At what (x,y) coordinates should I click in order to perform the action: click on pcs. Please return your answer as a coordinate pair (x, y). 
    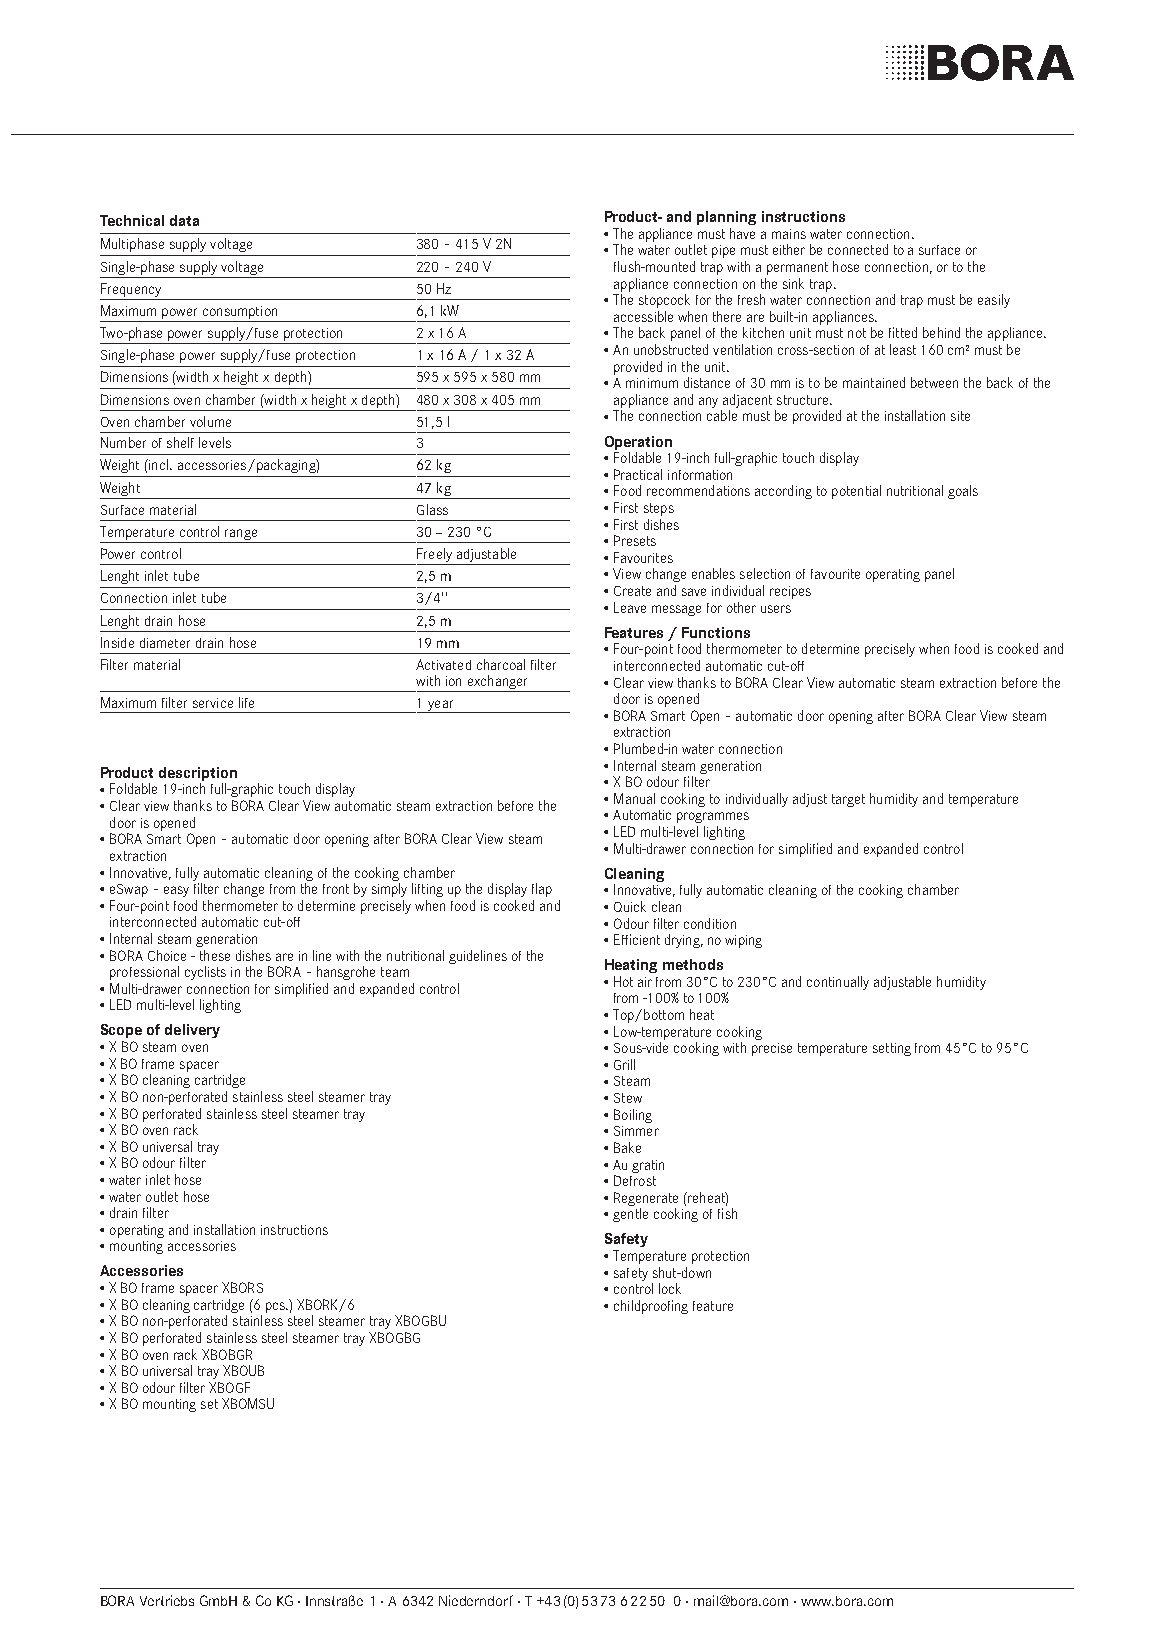
    Looking at the image, I should click on (277, 1307).
